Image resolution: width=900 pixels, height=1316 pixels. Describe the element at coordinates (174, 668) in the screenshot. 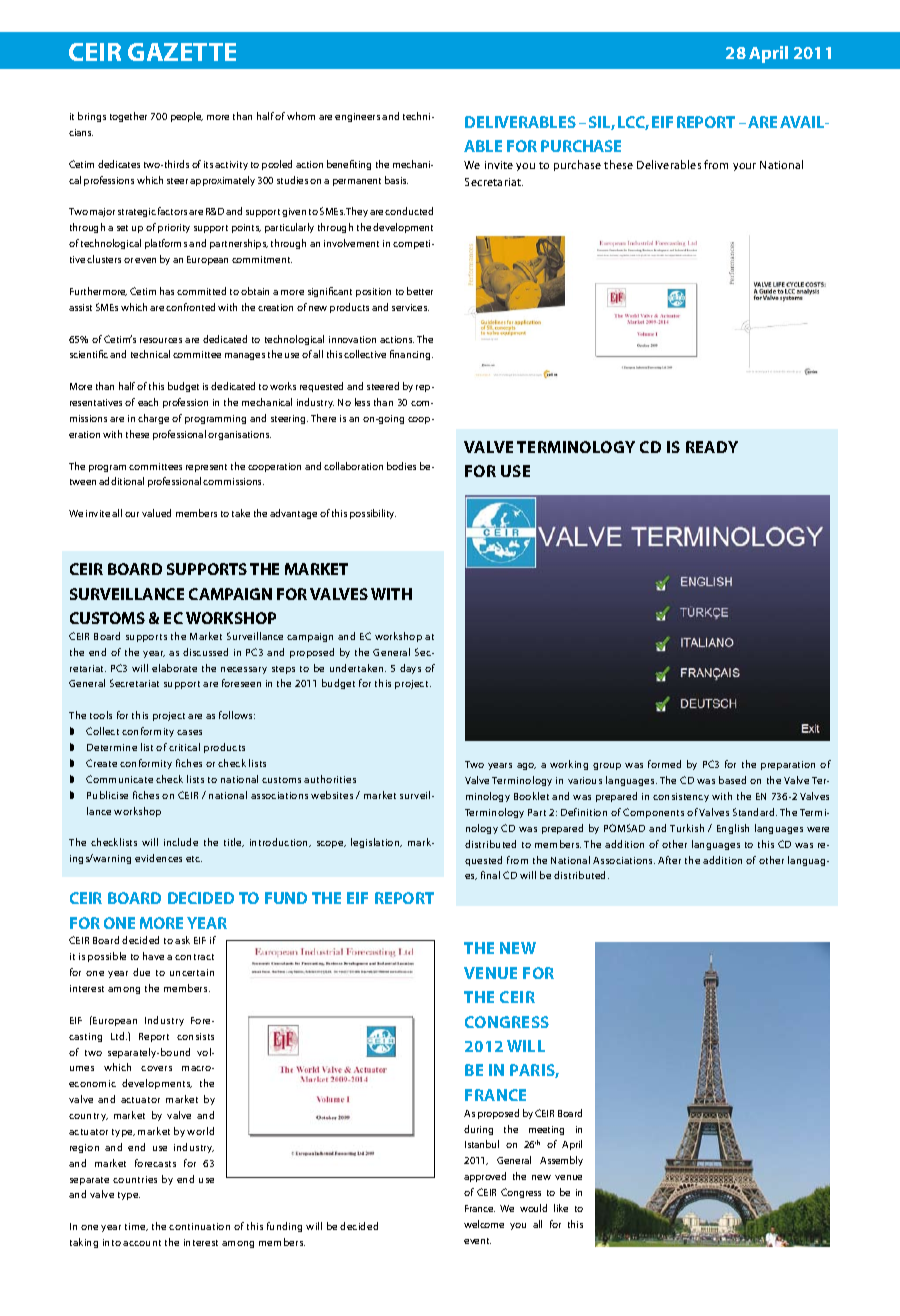

I see `elaborate` at that location.
